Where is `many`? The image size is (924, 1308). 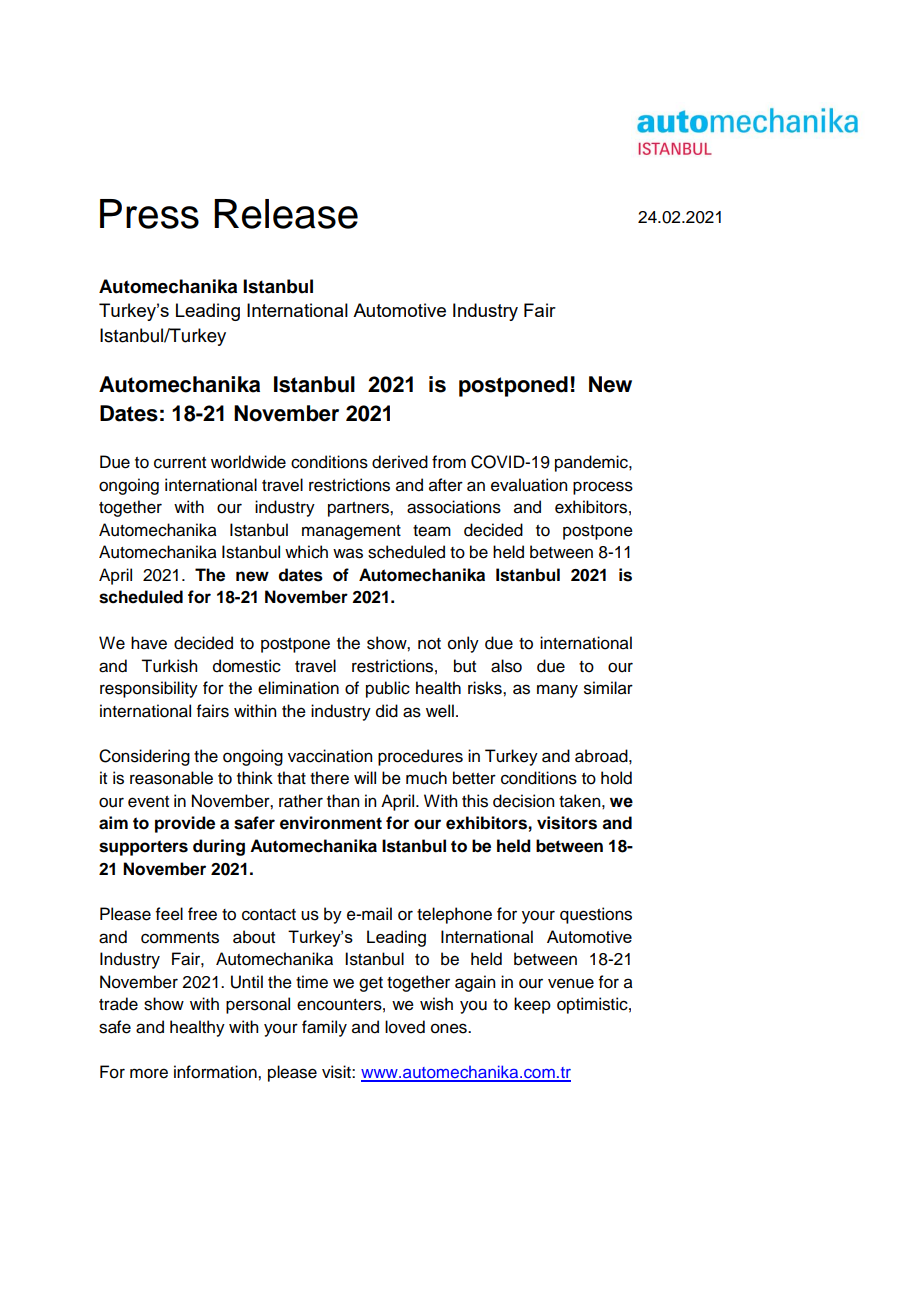
many is located at coordinates (557, 691).
